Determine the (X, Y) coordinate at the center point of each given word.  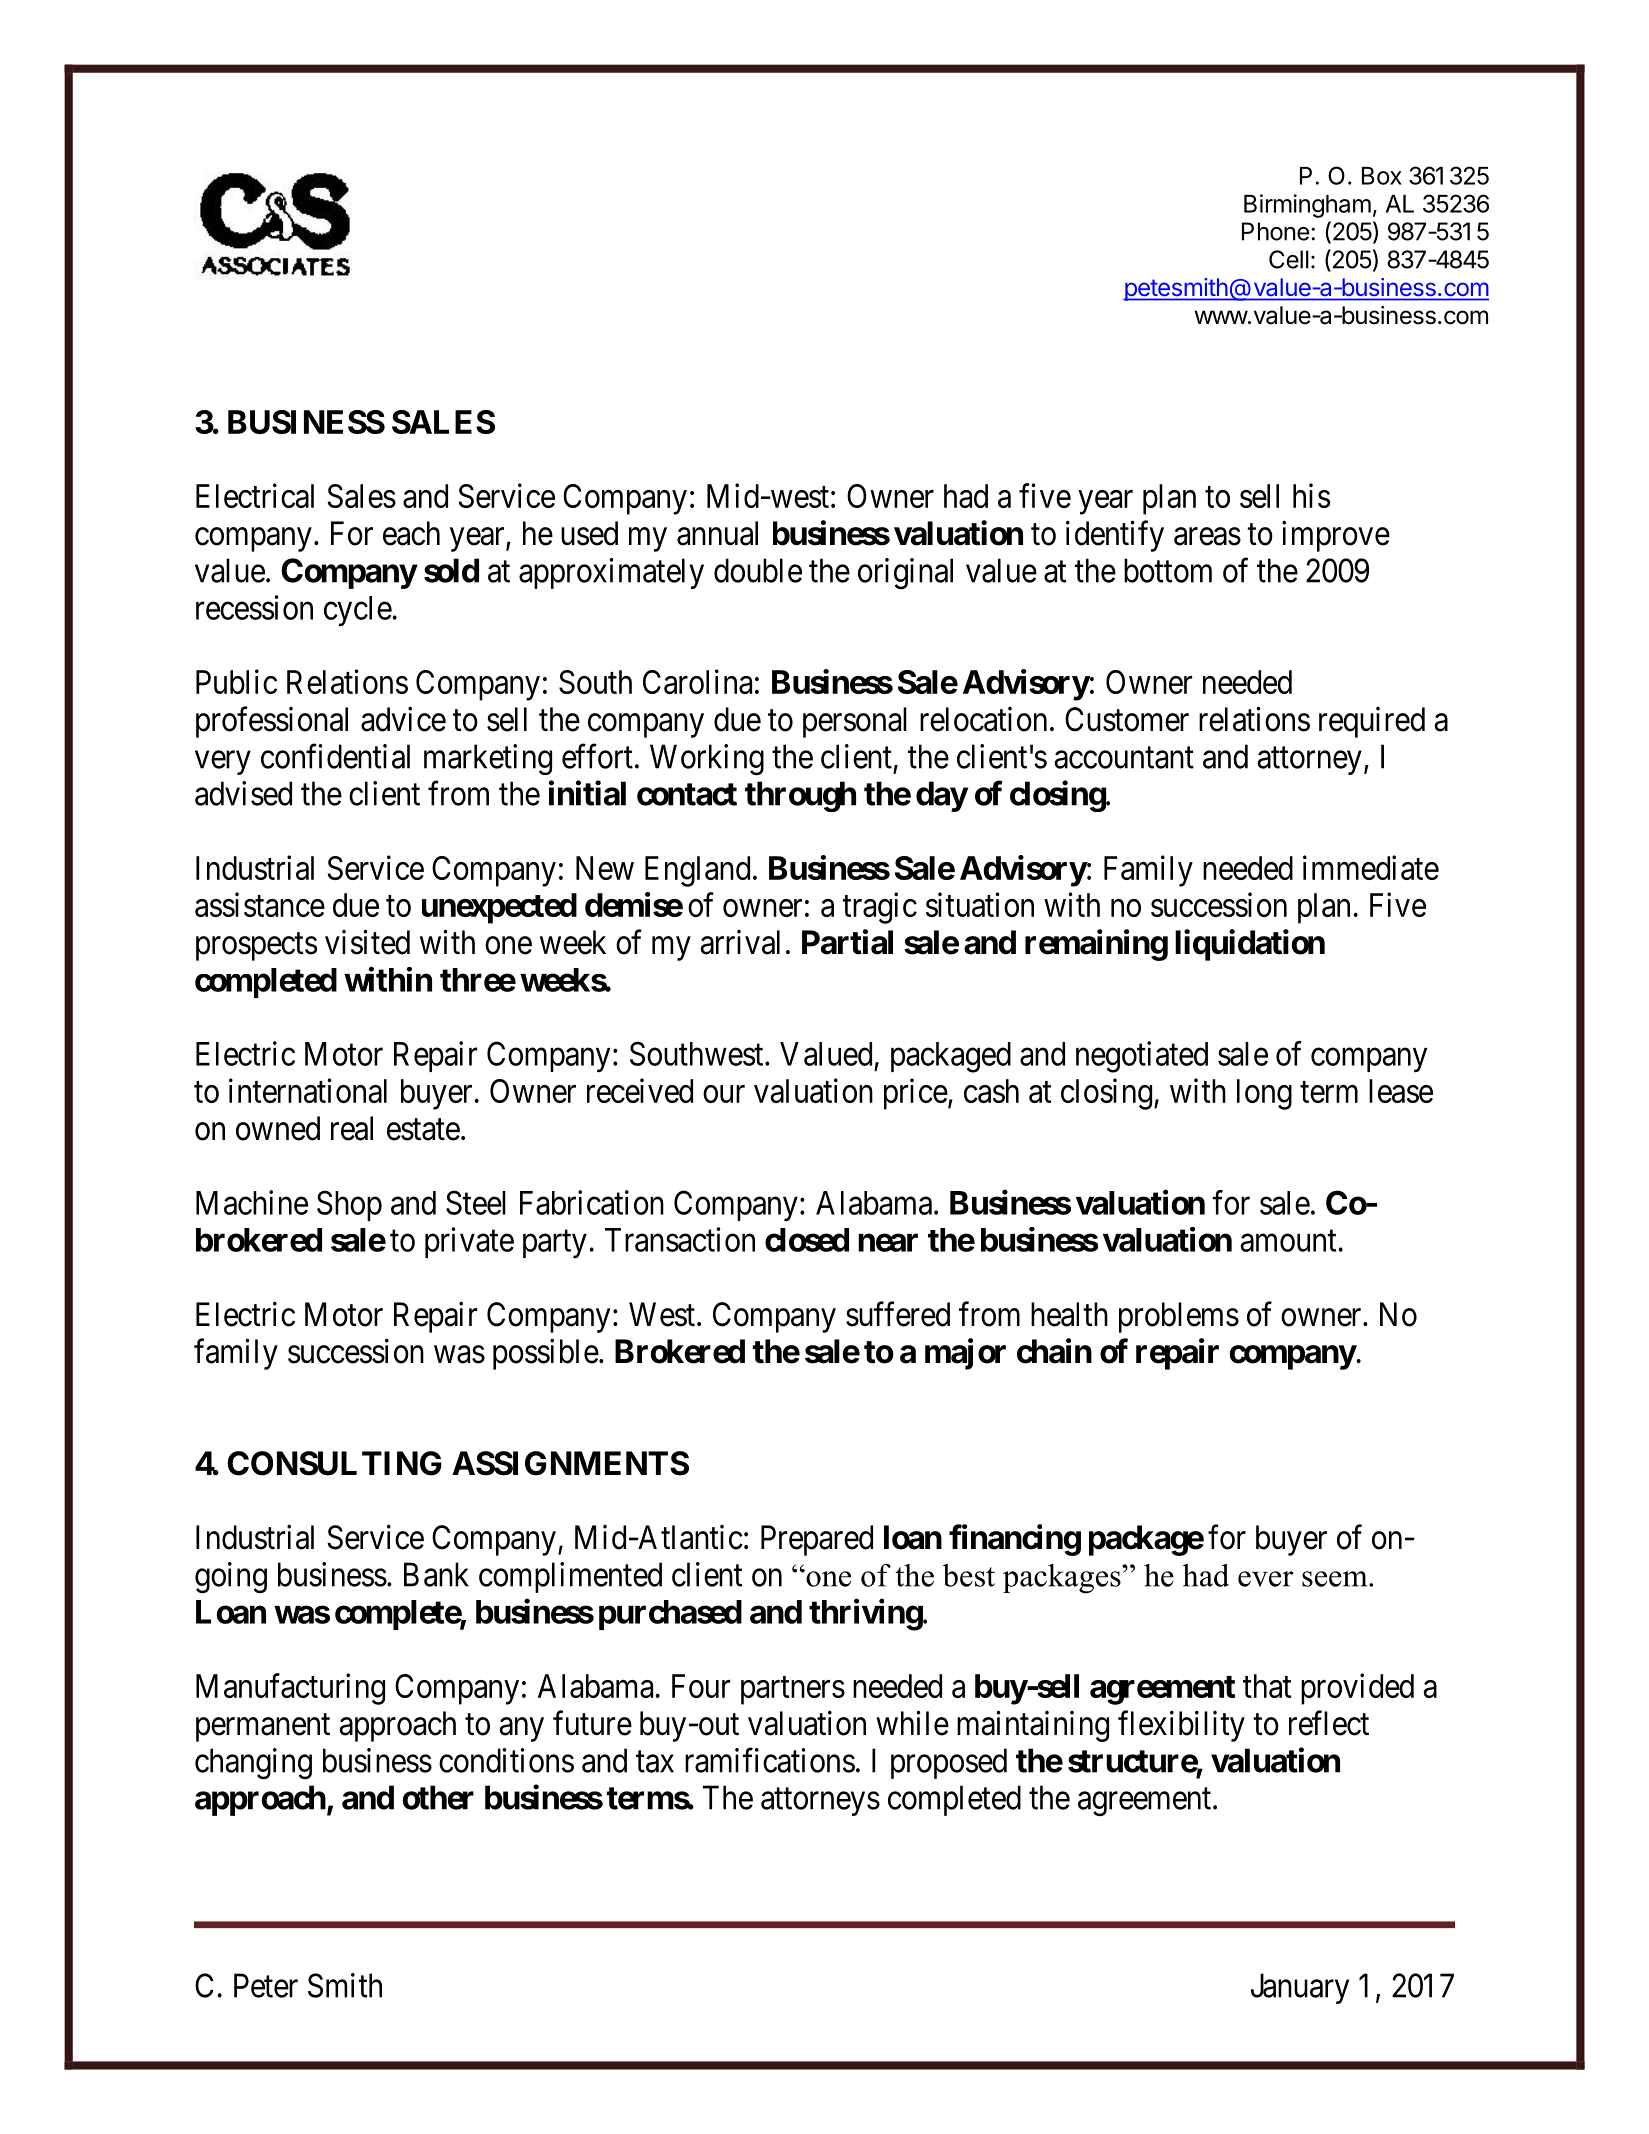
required (1372, 722)
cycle (358, 611)
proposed (949, 1763)
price (916, 1094)
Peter (266, 1985)
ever (1265, 1579)
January (1300, 1988)
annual (717, 533)
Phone (1276, 231)
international (308, 1090)
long (1264, 1094)
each (411, 533)
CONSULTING (334, 1463)
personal (855, 722)
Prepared (817, 1540)
